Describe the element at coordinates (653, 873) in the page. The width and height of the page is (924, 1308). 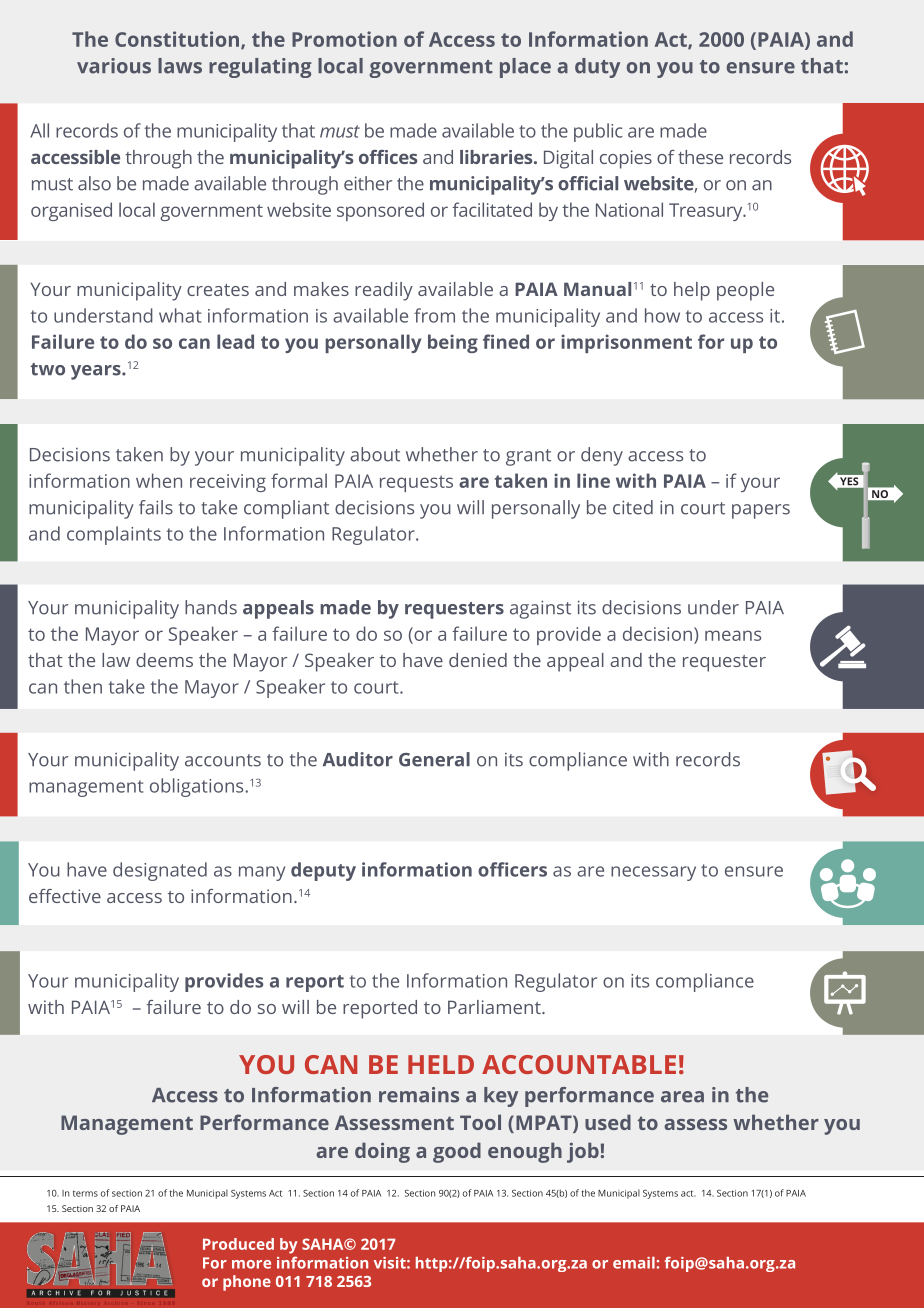
I see `necessary` at that location.
